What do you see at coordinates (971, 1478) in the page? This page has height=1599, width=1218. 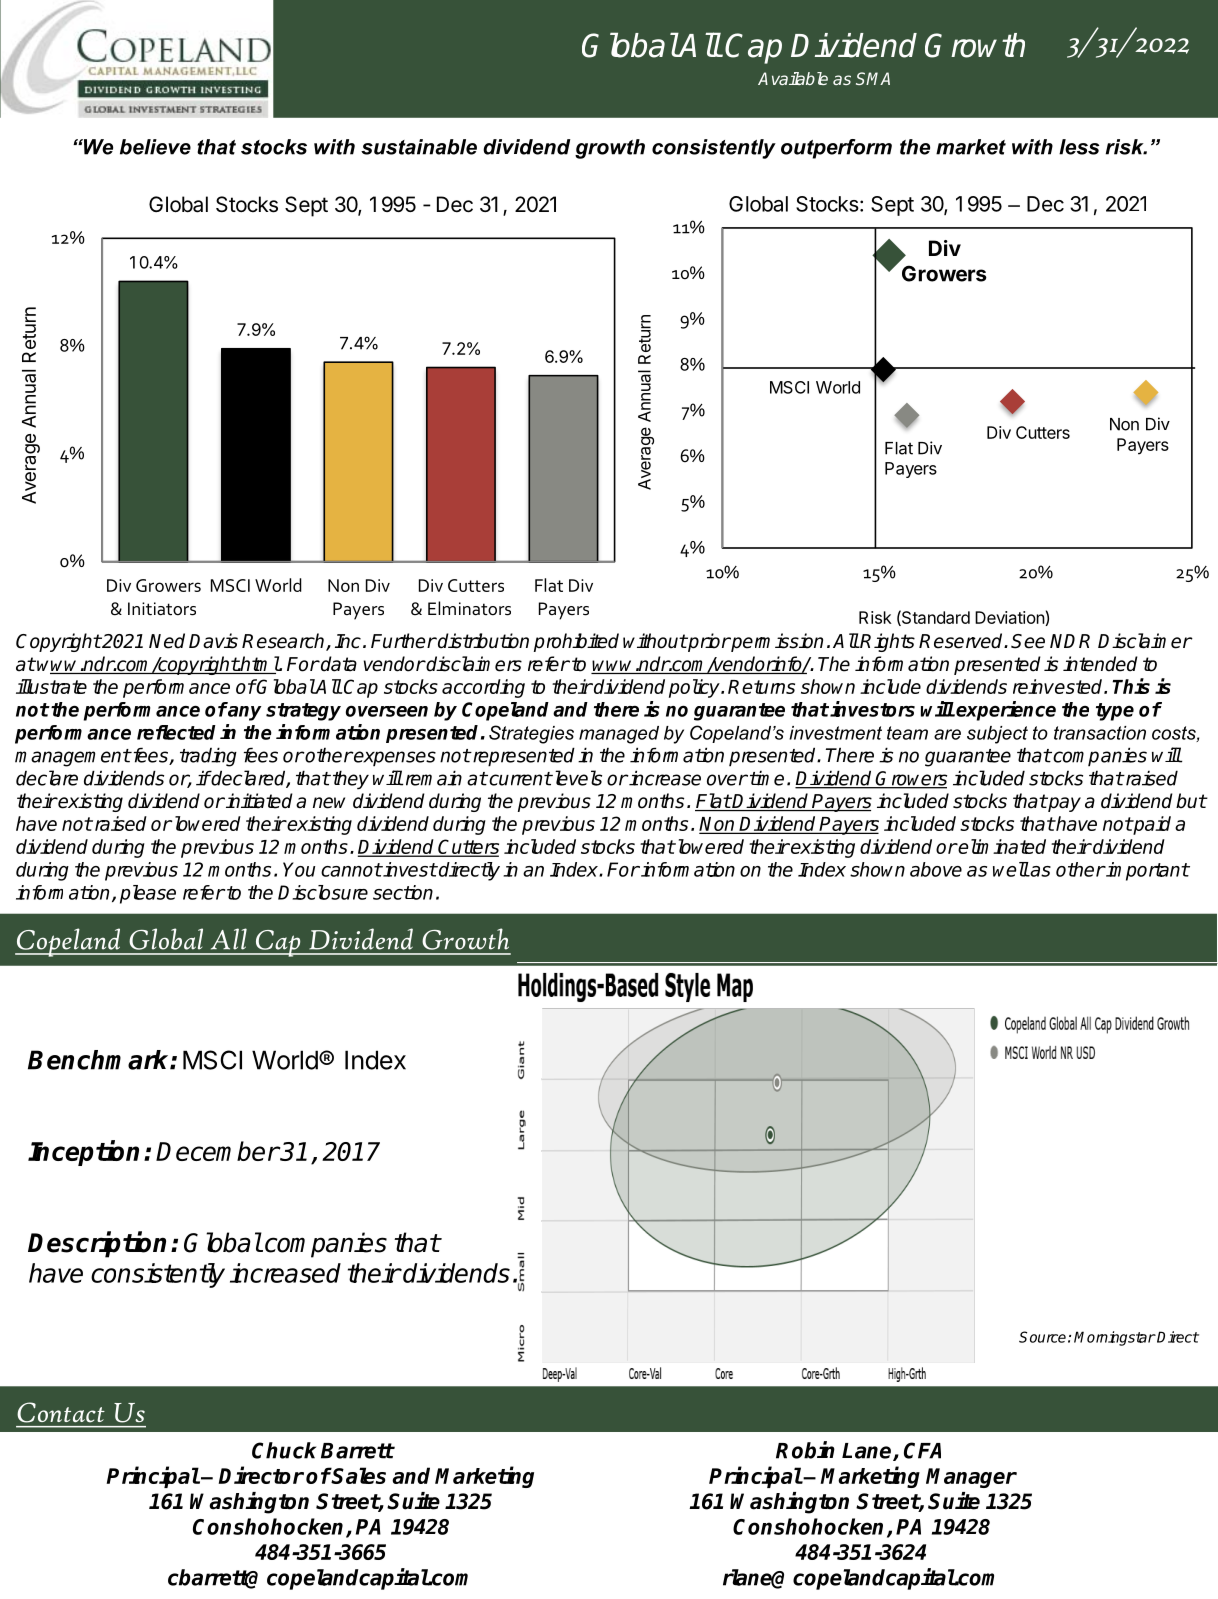 I see `Manager` at bounding box center [971, 1478].
